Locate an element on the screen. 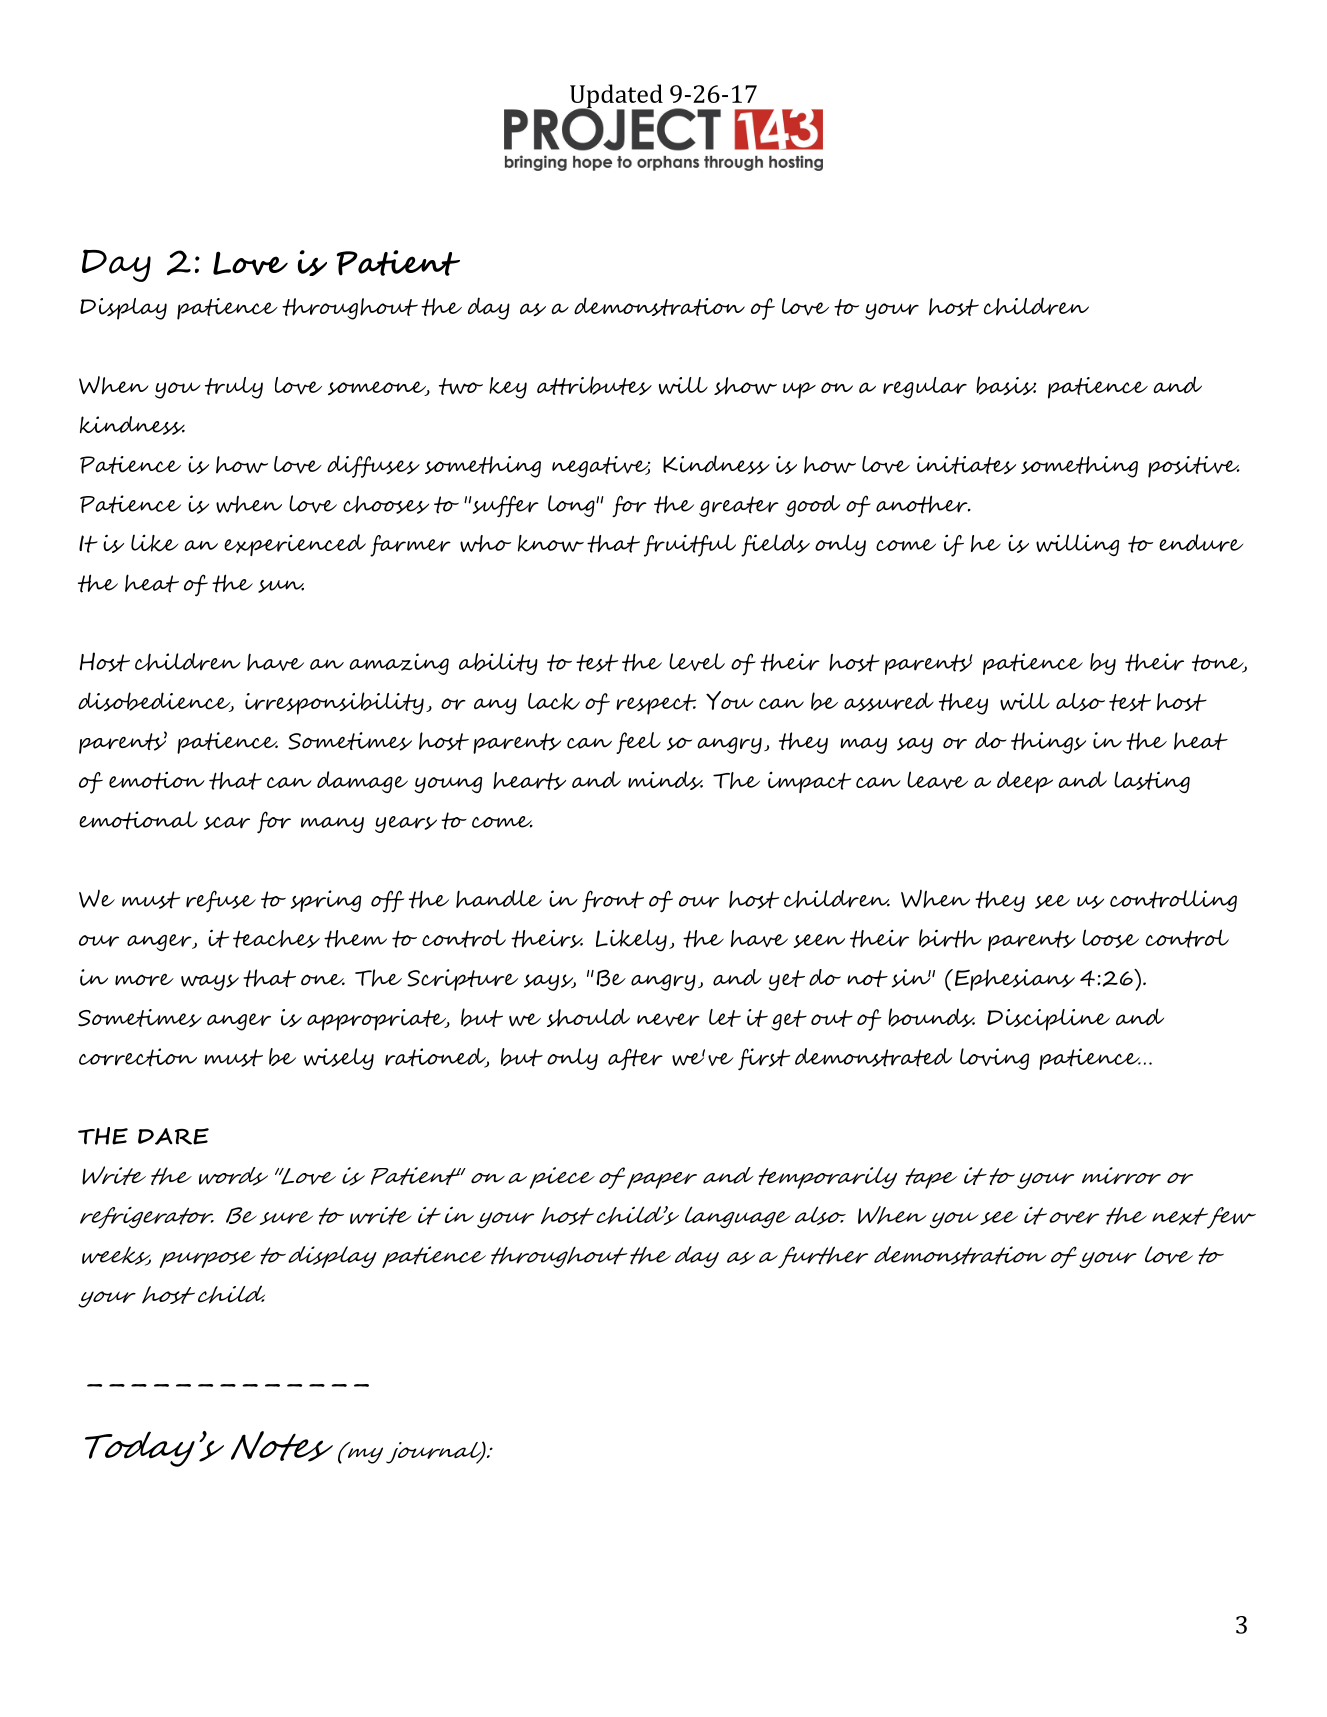  show is located at coordinates (745, 386).
